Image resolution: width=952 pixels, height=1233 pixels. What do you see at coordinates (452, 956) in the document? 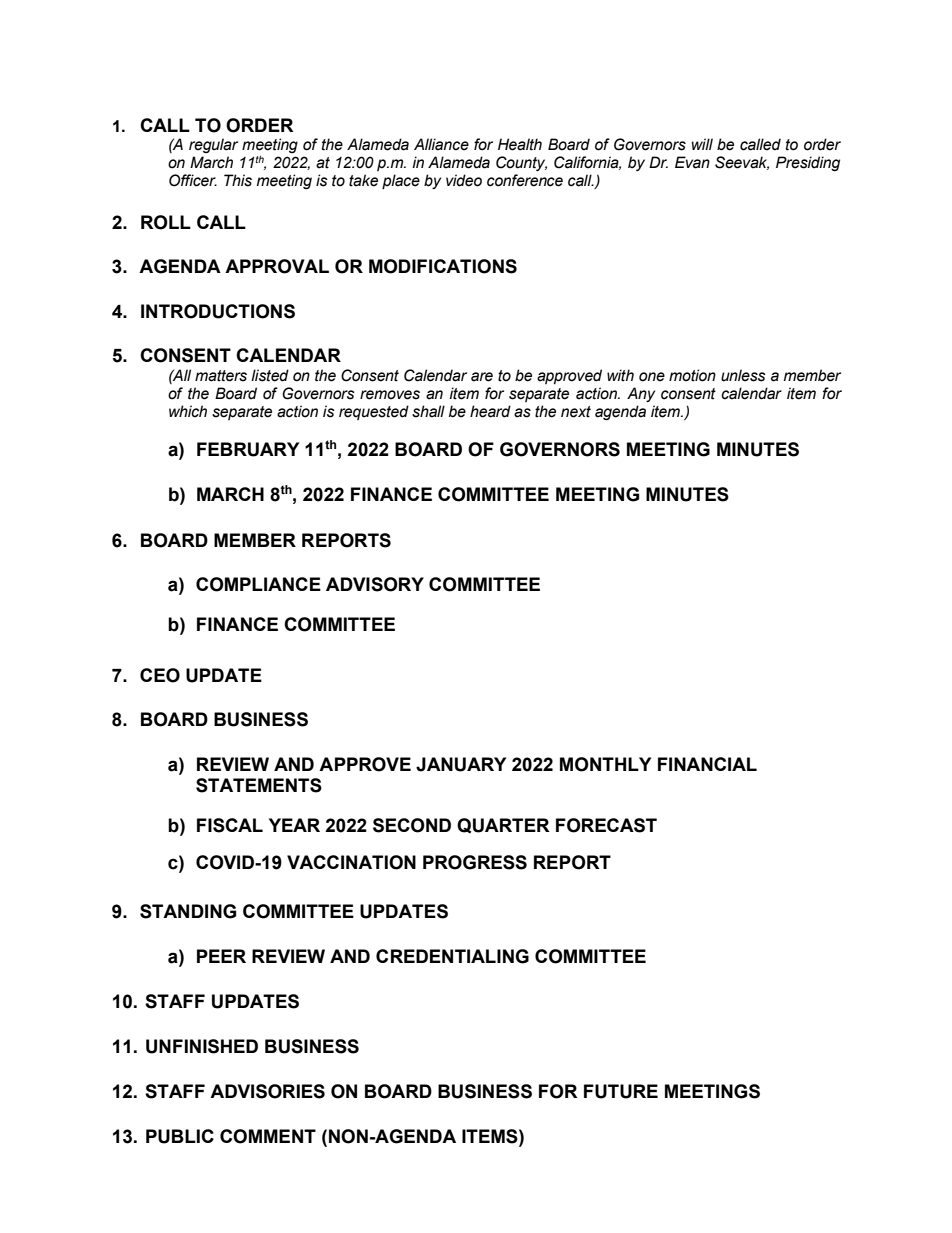
I see `CREDENTIALING` at bounding box center [452, 956].
